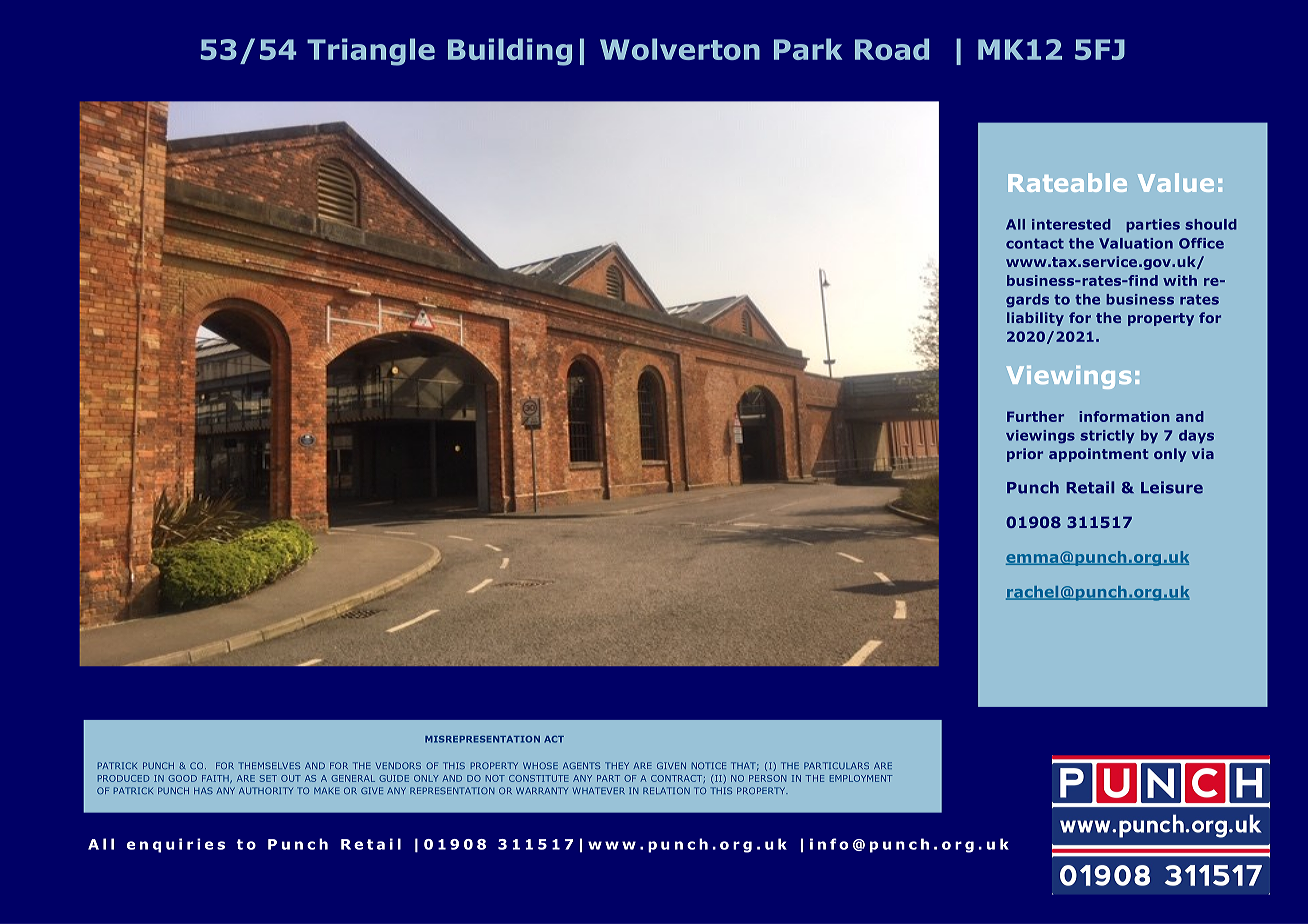  Describe the element at coordinates (808, 49) in the screenshot. I see `Park` at that location.
